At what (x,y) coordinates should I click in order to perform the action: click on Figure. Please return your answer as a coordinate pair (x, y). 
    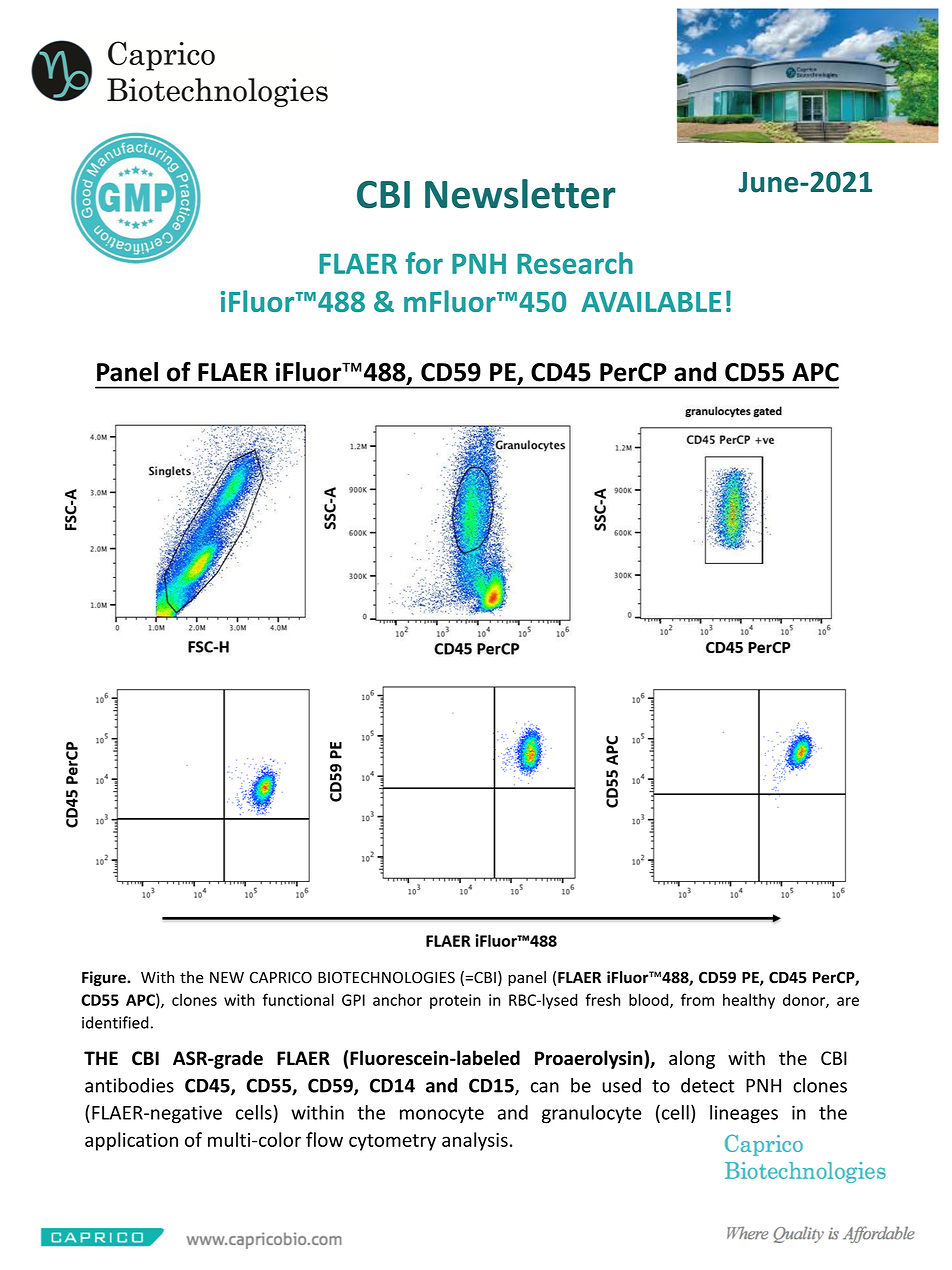
    Looking at the image, I should click on (105, 979).
